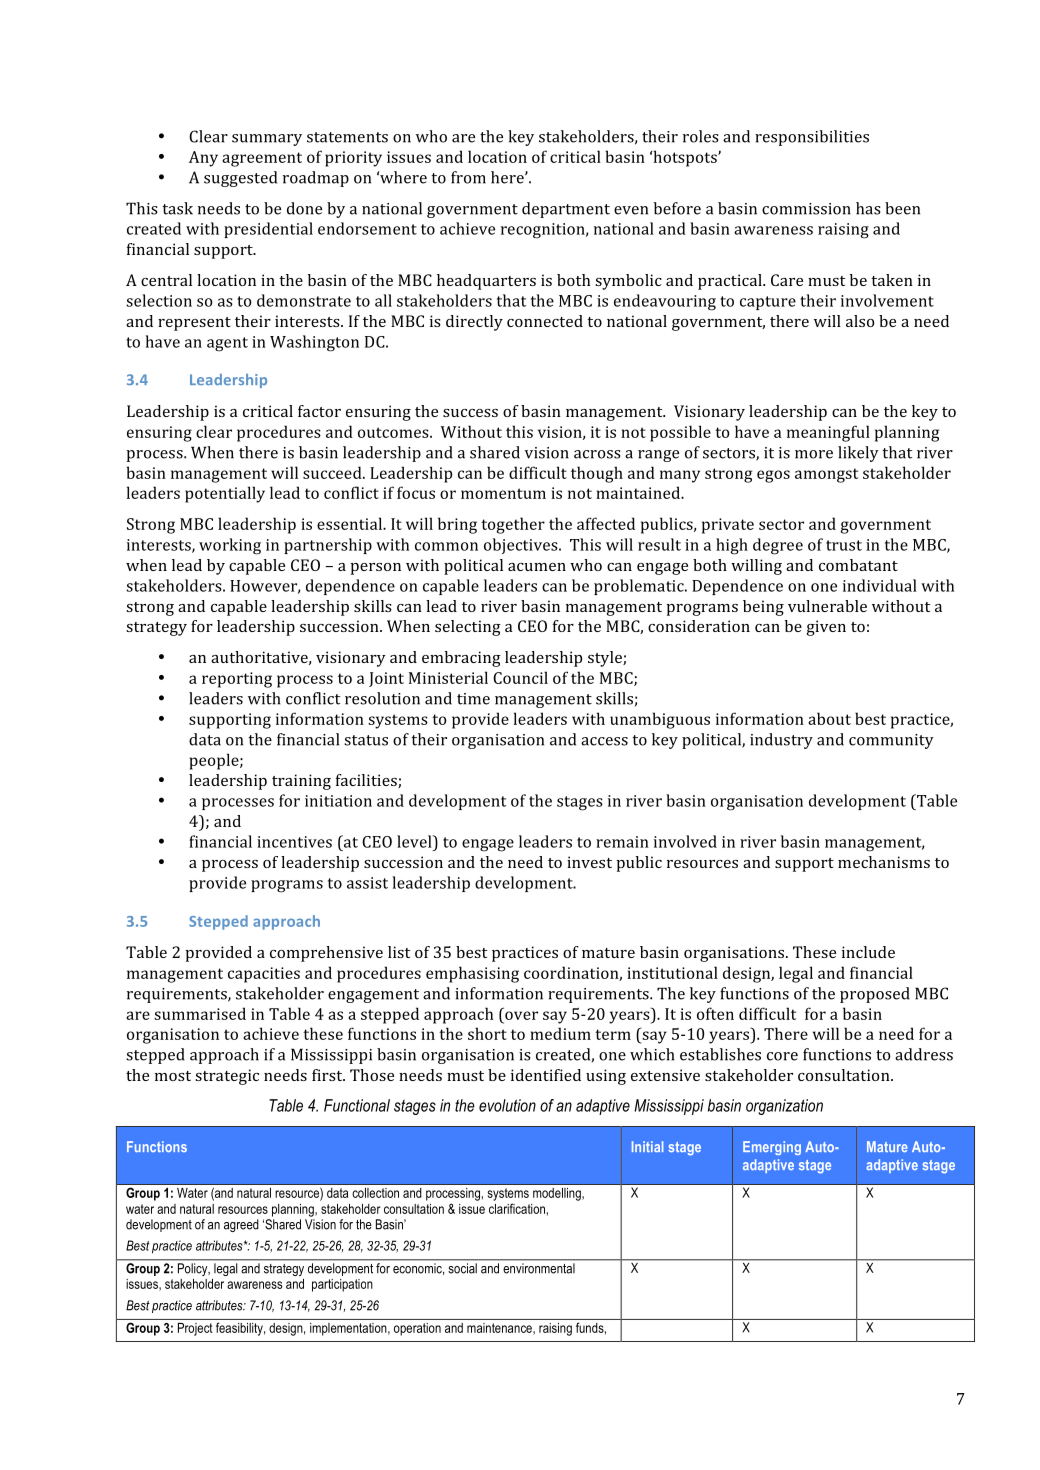 The width and height of the page is (1040, 1470). Describe the element at coordinates (560, 1033) in the page. I see `medium` at that location.
